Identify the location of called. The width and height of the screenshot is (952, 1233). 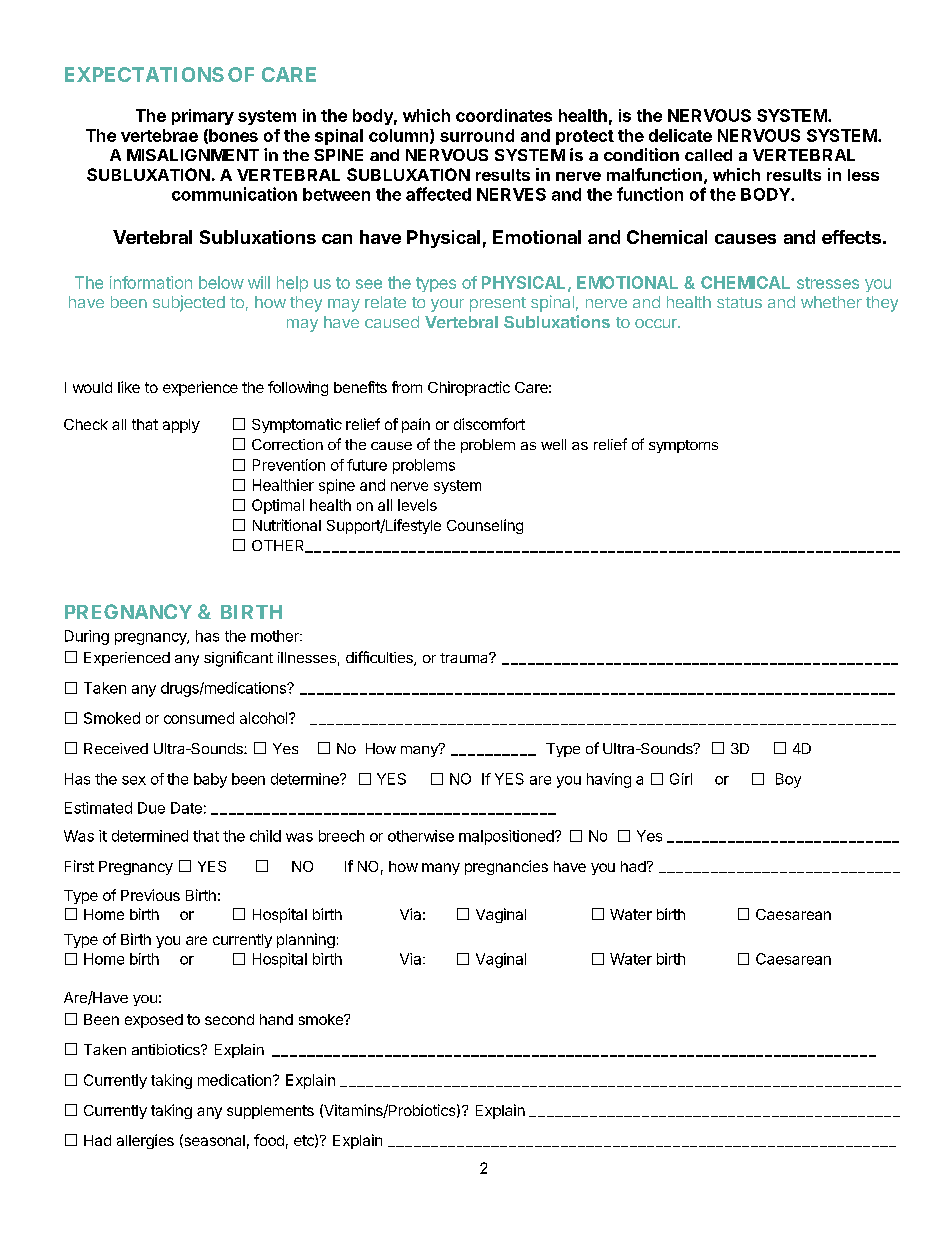
(708, 155).
